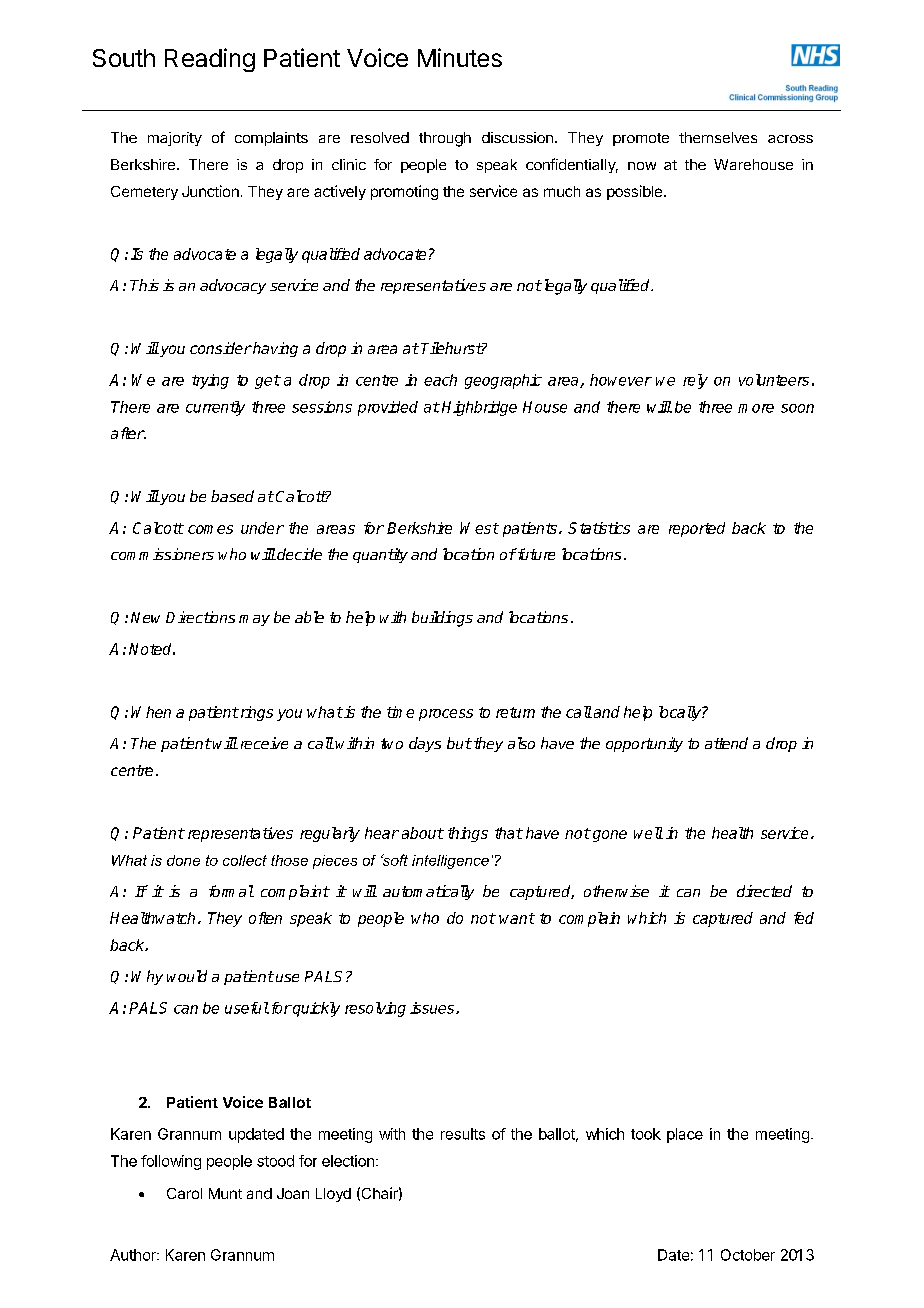  What do you see at coordinates (210, 60) in the image?
I see `Reading` at bounding box center [210, 60].
